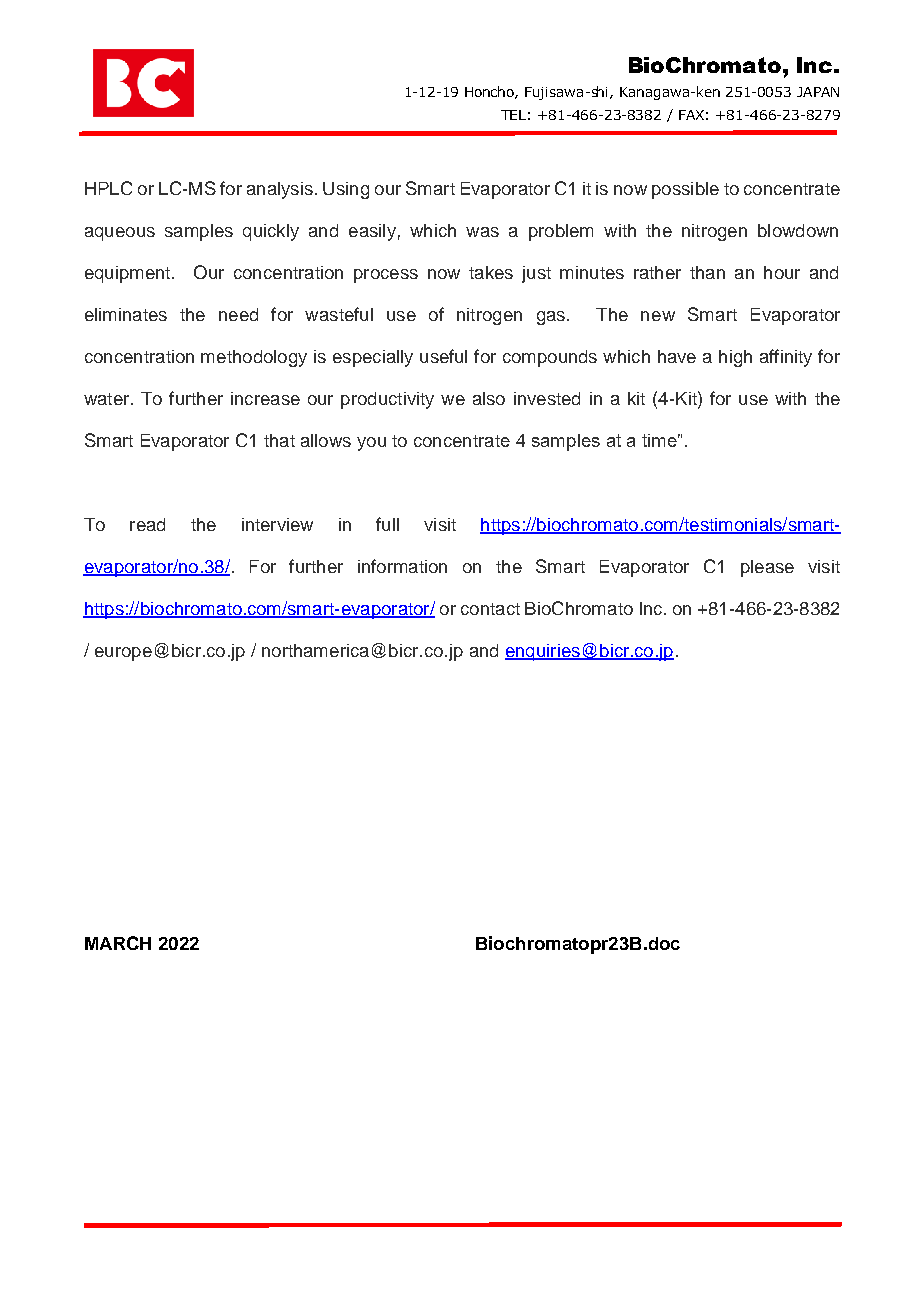 This screenshot has height=1308, width=924. I want to click on read, so click(147, 524).
